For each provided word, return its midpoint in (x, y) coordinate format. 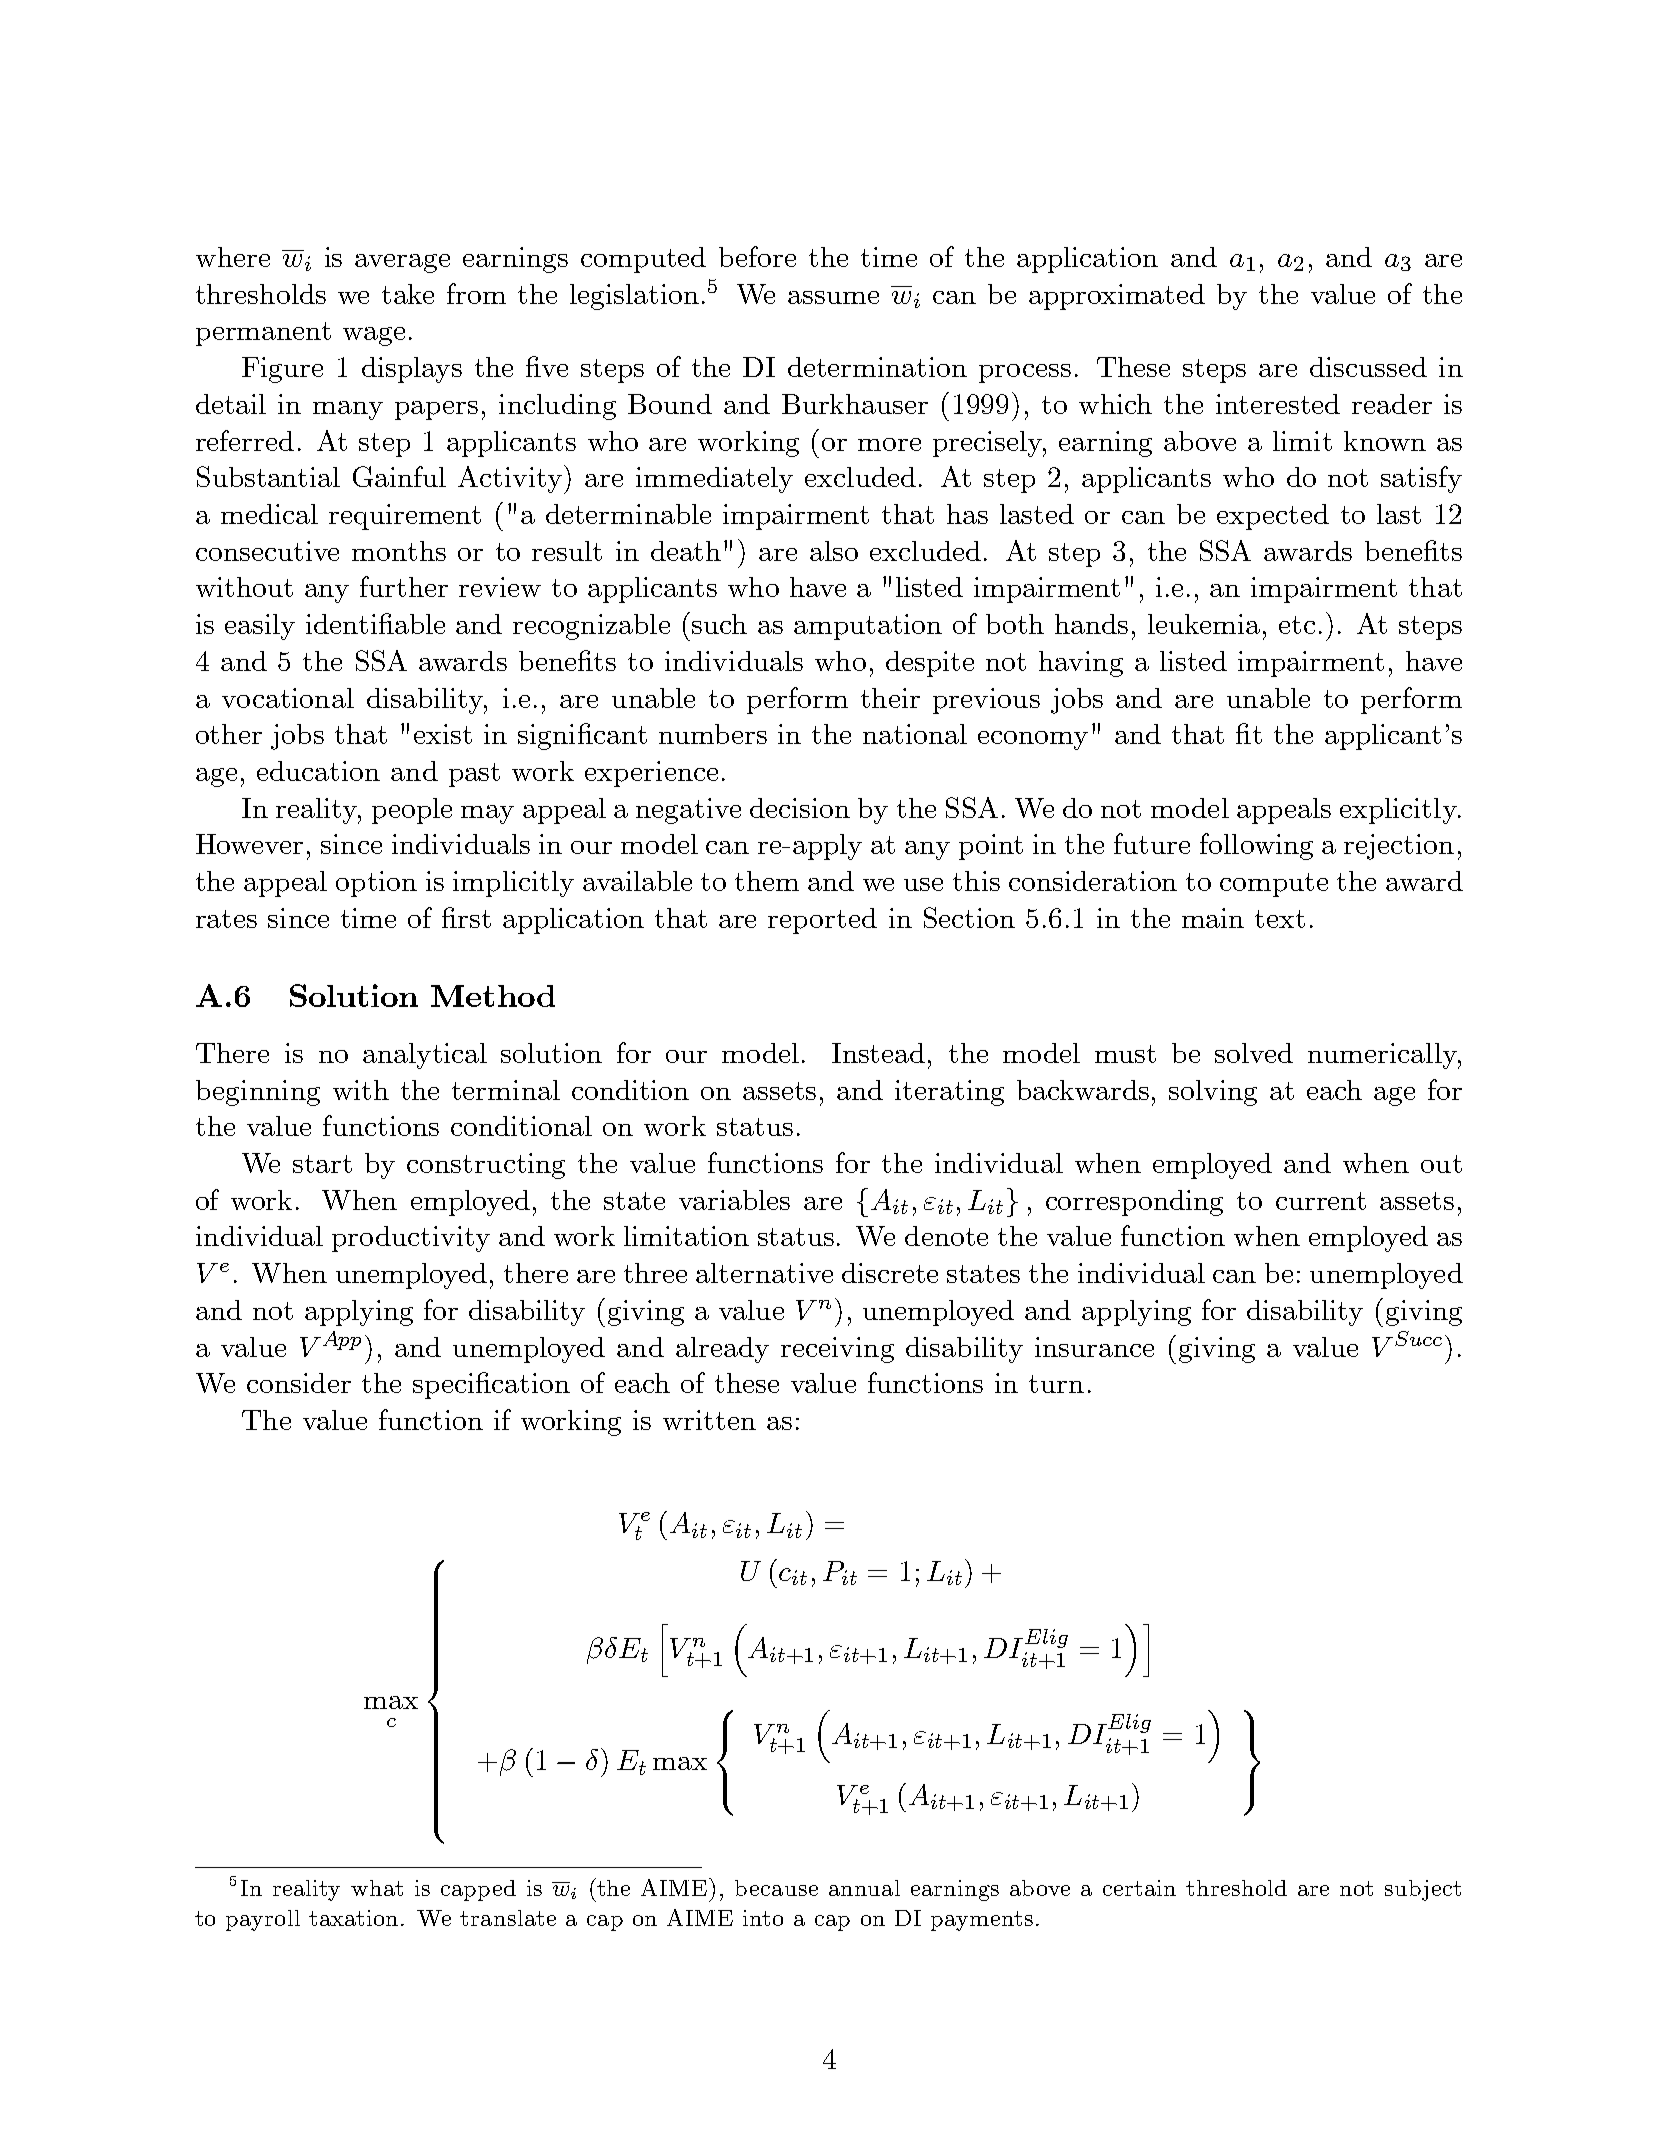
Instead (878, 1053)
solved (1254, 1053)
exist (443, 734)
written (709, 1420)
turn (1056, 1384)
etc (1297, 625)
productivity (411, 1239)
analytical (425, 1056)
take (408, 294)
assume (833, 297)
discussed (1368, 367)
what (377, 1888)
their (890, 698)
